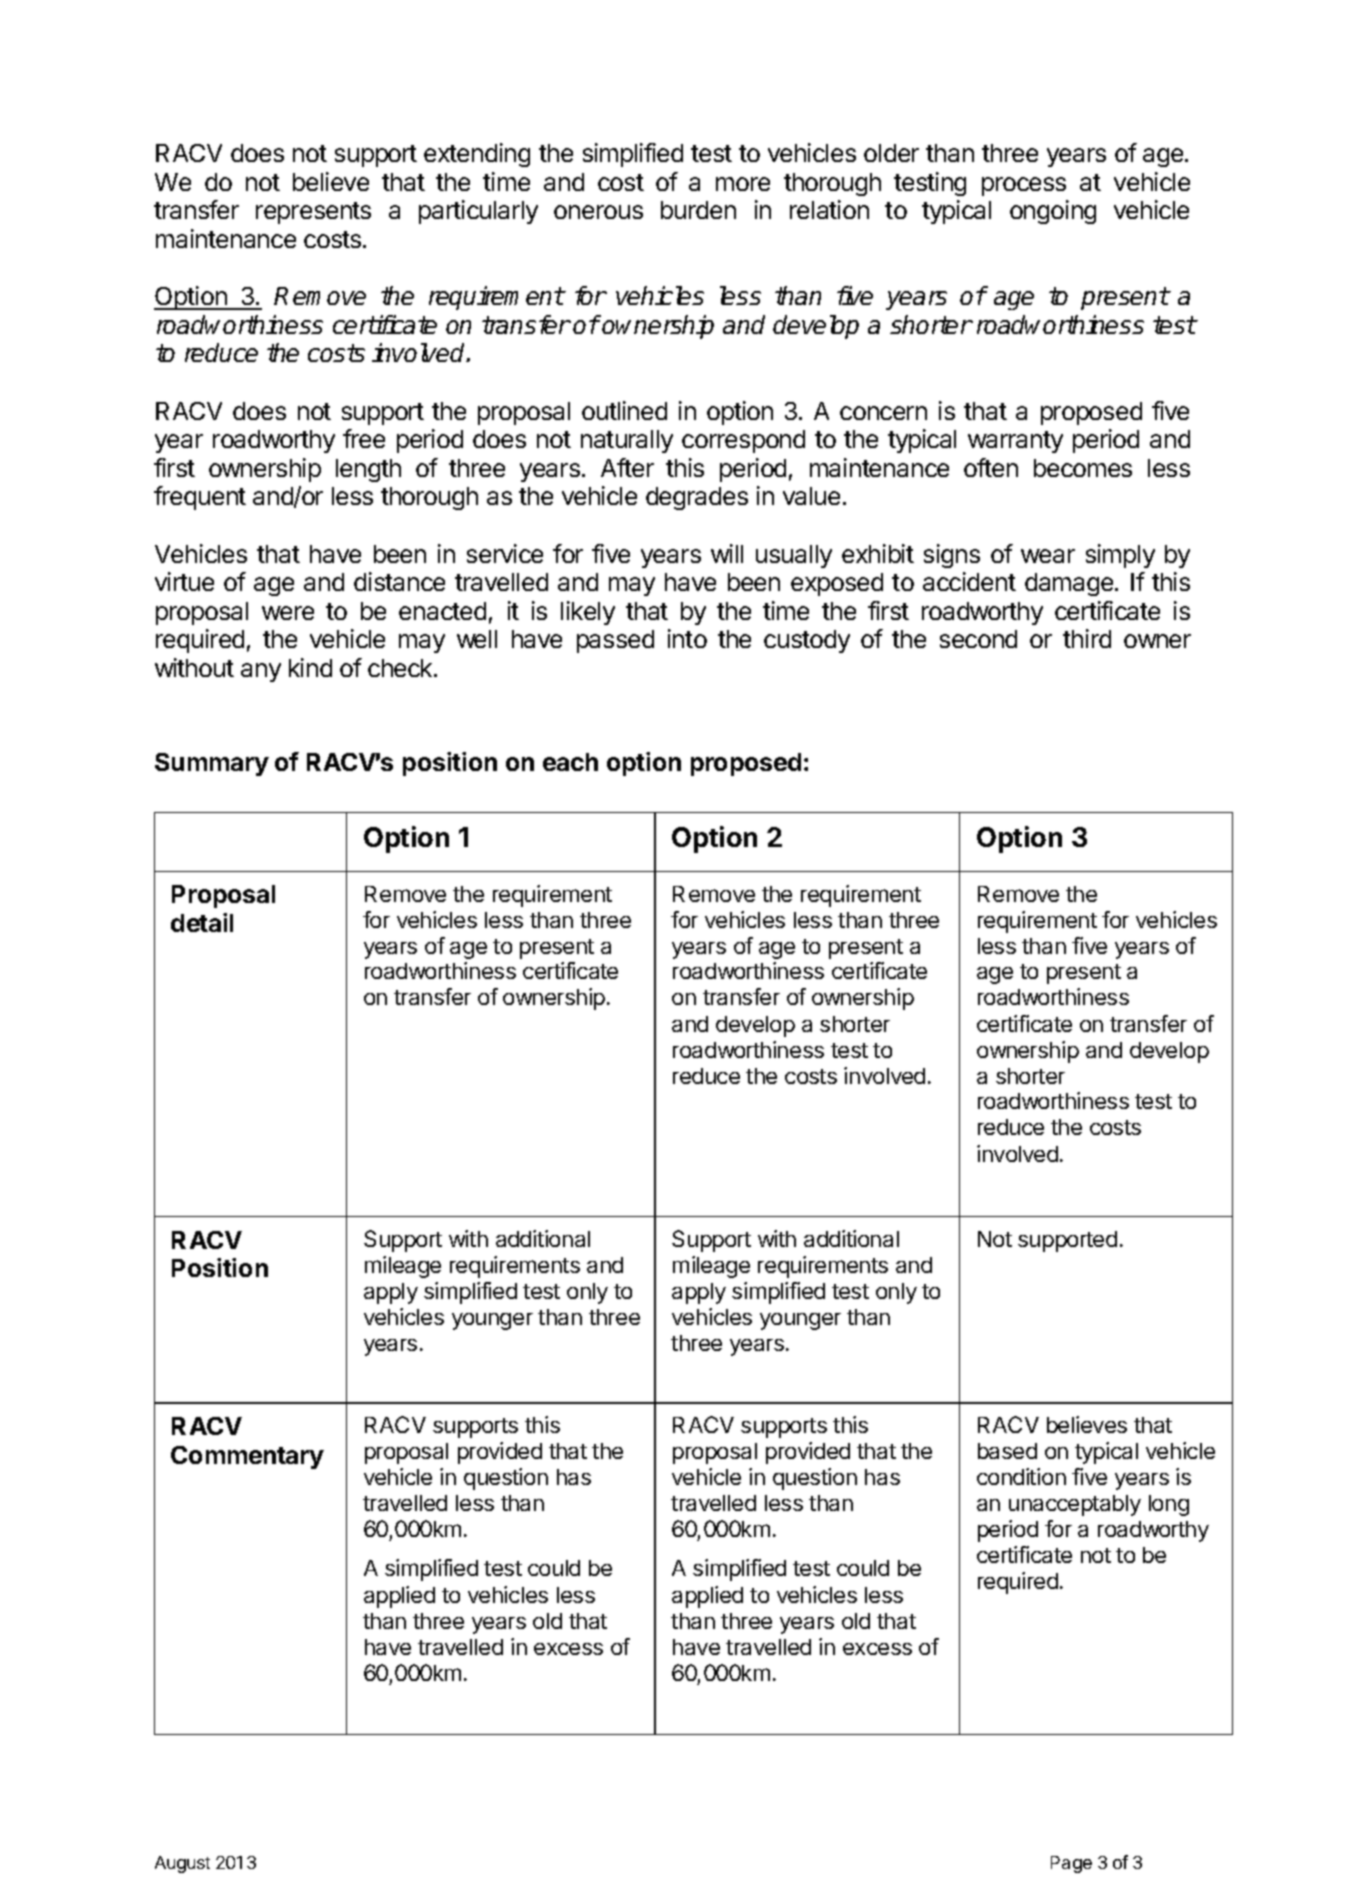  What do you see at coordinates (202, 922) in the screenshot?
I see `detail` at bounding box center [202, 922].
